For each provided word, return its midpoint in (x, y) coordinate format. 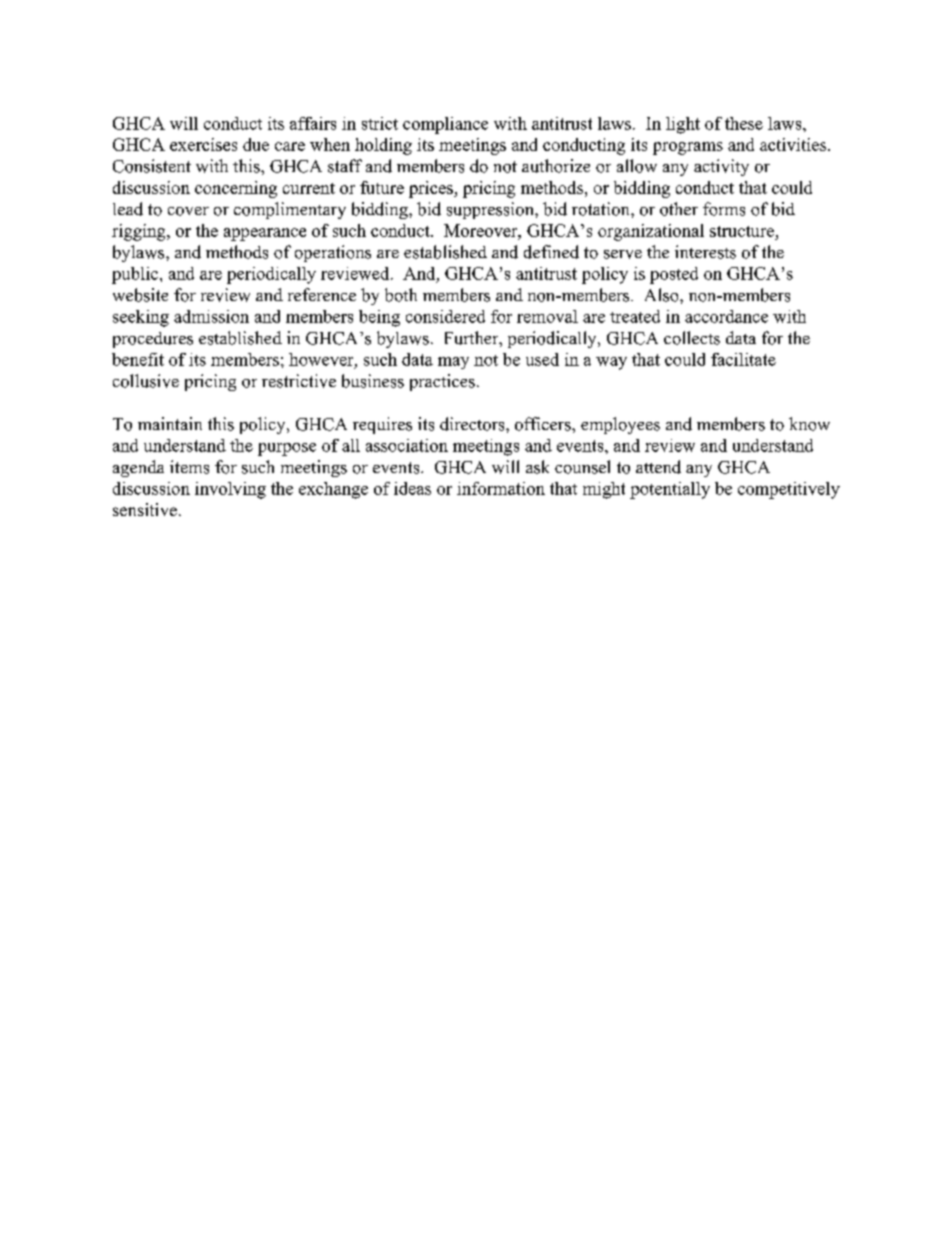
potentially (670, 490)
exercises (203, 144)
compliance (445, 125)
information (501, 488)
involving (230, 490)
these (744, 123)
